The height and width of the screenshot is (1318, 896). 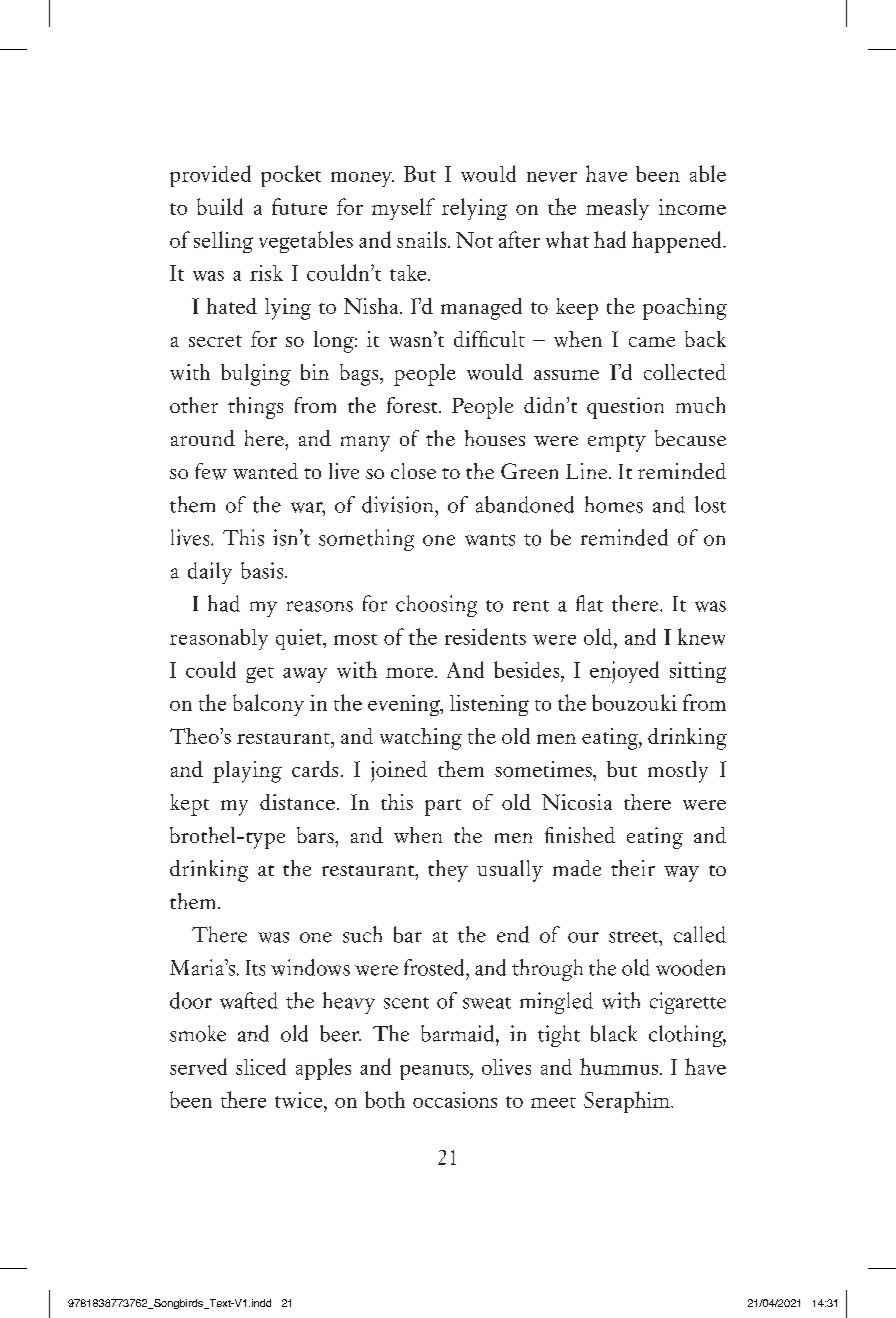 I want to click on sliced, so click(x=261, y=1066).
